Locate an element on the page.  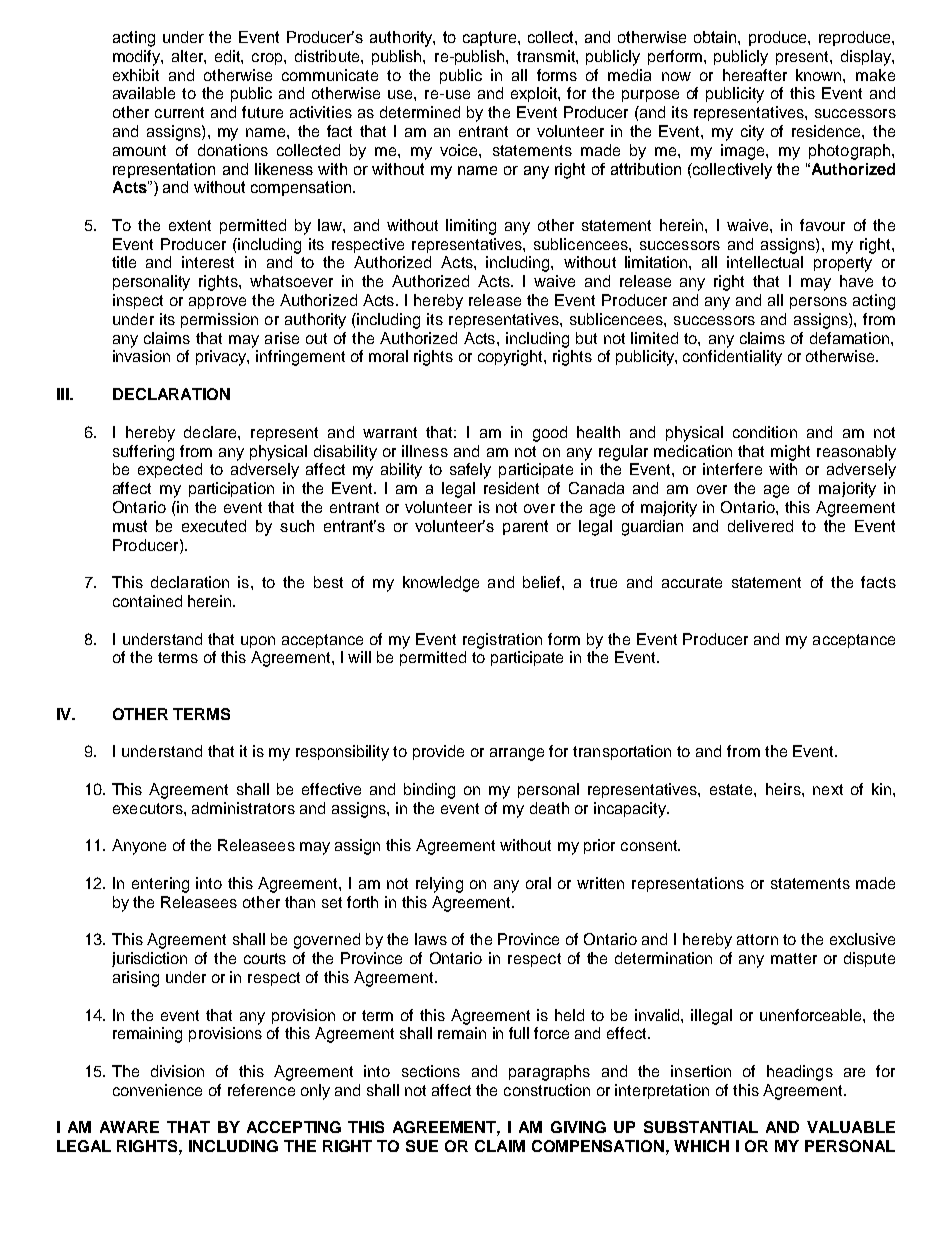
accurate is located at coordinates (692, 582).
